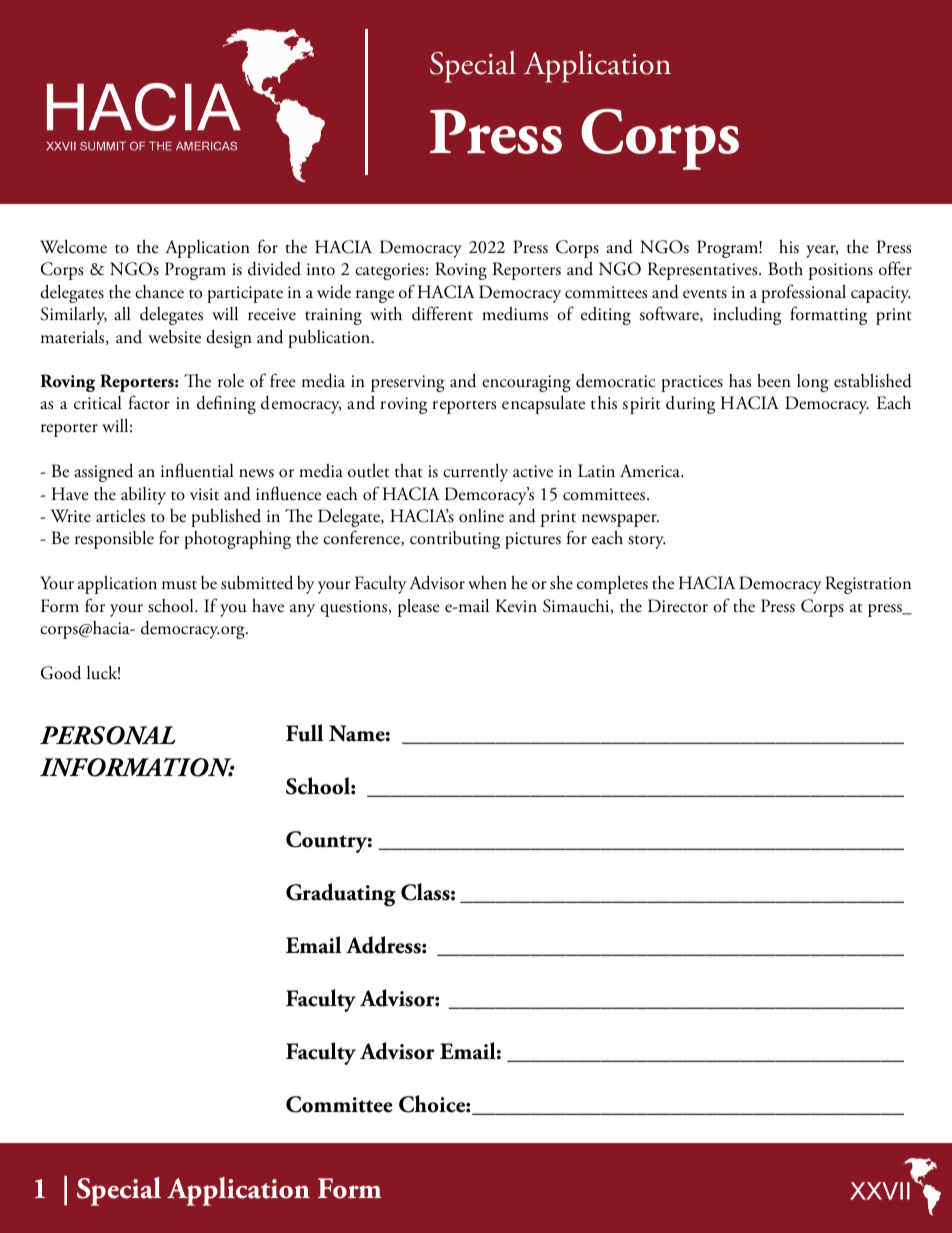 Image resolution: width=952 pixels, height=1233 pixels. I want to click on Both, so click(785, 269).
